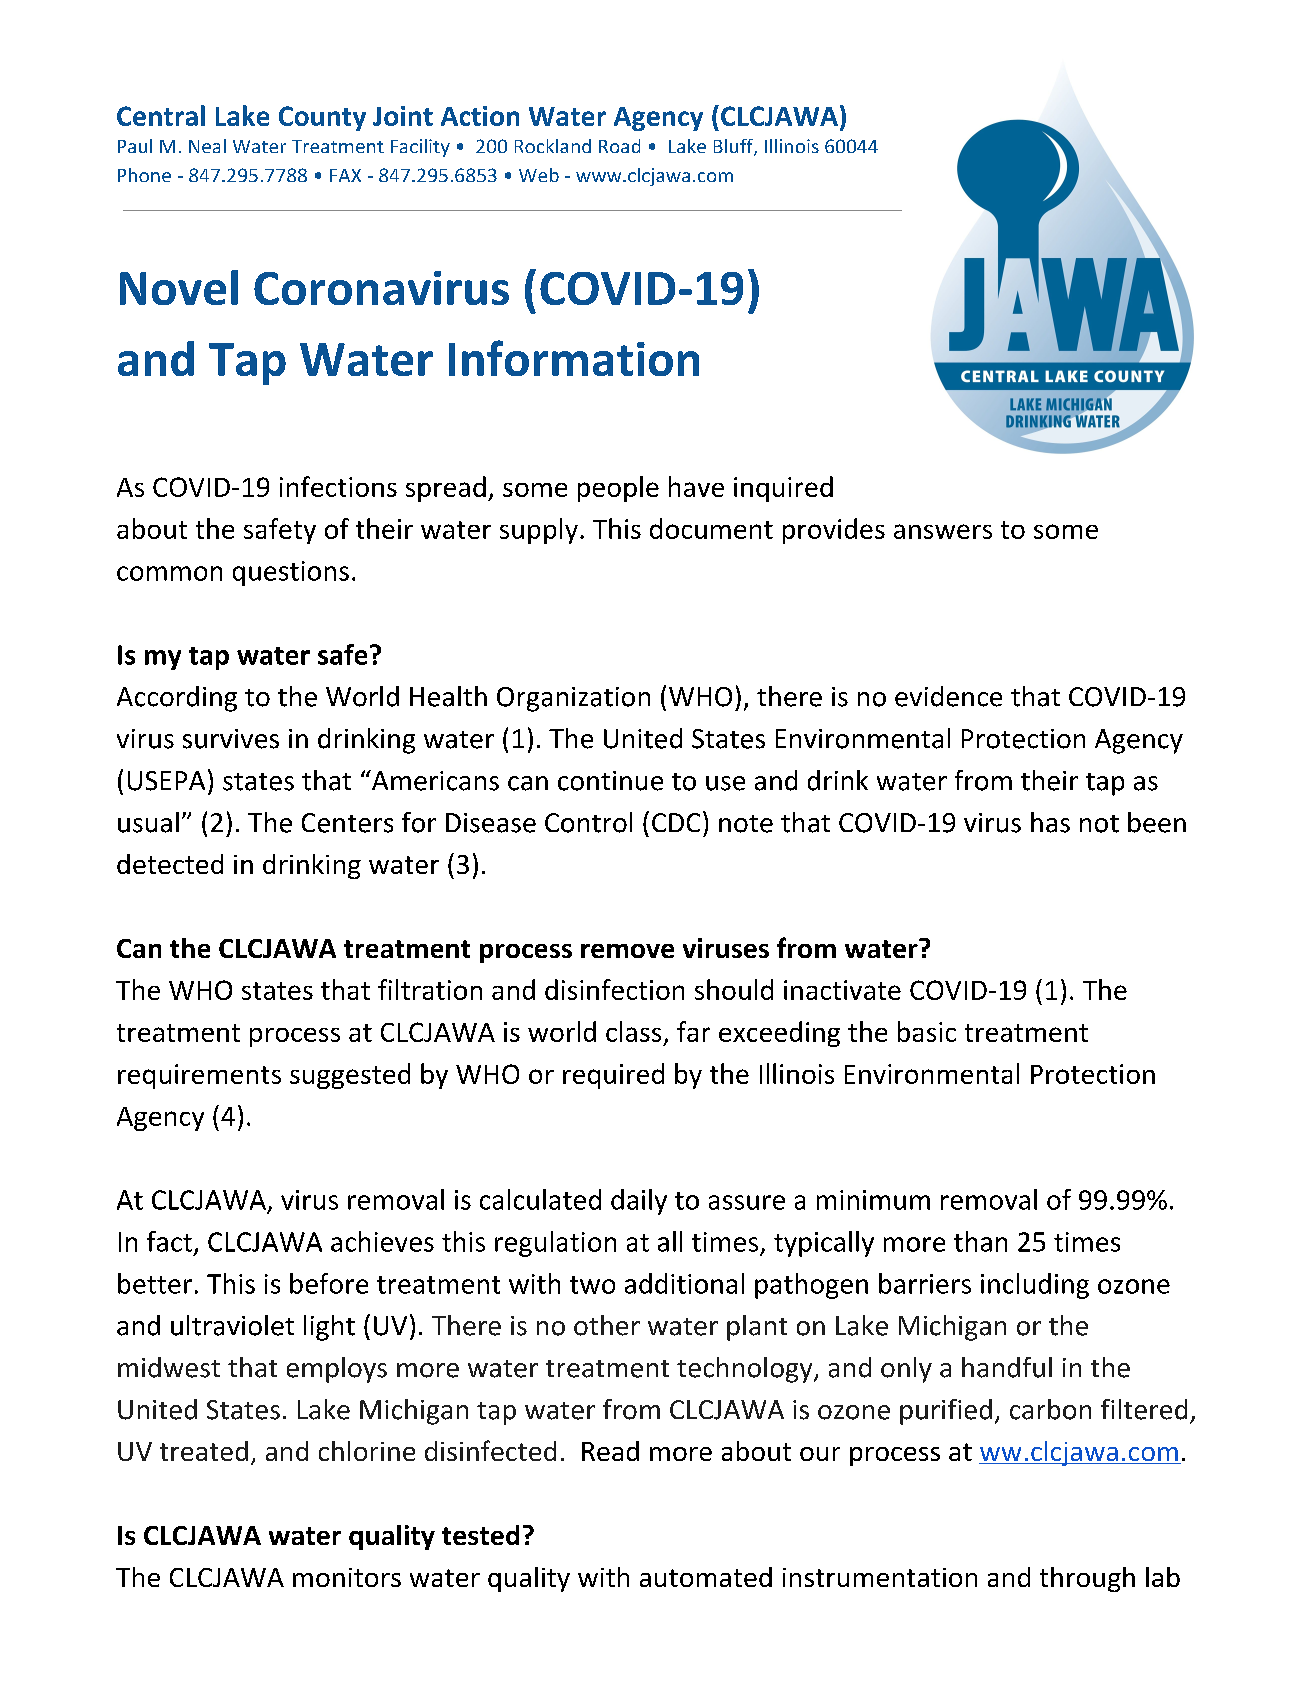  What do you see at coordinates (613, 1076) in the document?
I see `required` at bounding box center [613, 1076].
